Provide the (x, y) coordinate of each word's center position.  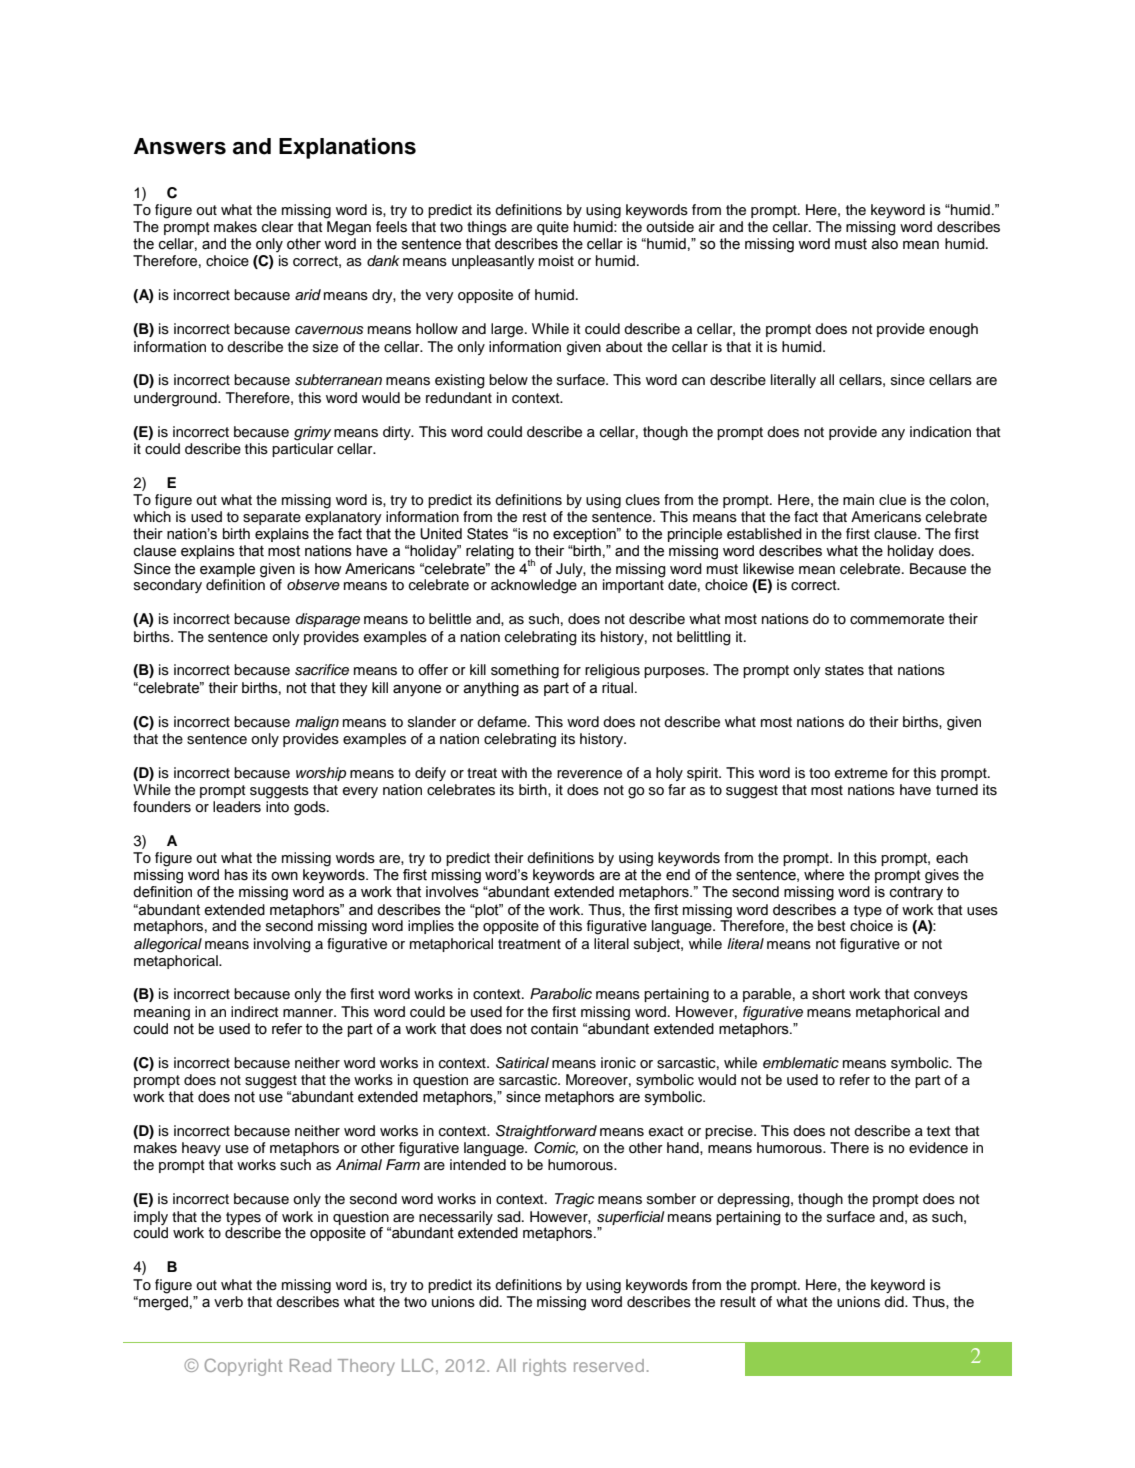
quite (553, 228)
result (738, 1302)
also (884, 244)
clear (278, 227)
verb (228, 1302)
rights (544, 1367)
